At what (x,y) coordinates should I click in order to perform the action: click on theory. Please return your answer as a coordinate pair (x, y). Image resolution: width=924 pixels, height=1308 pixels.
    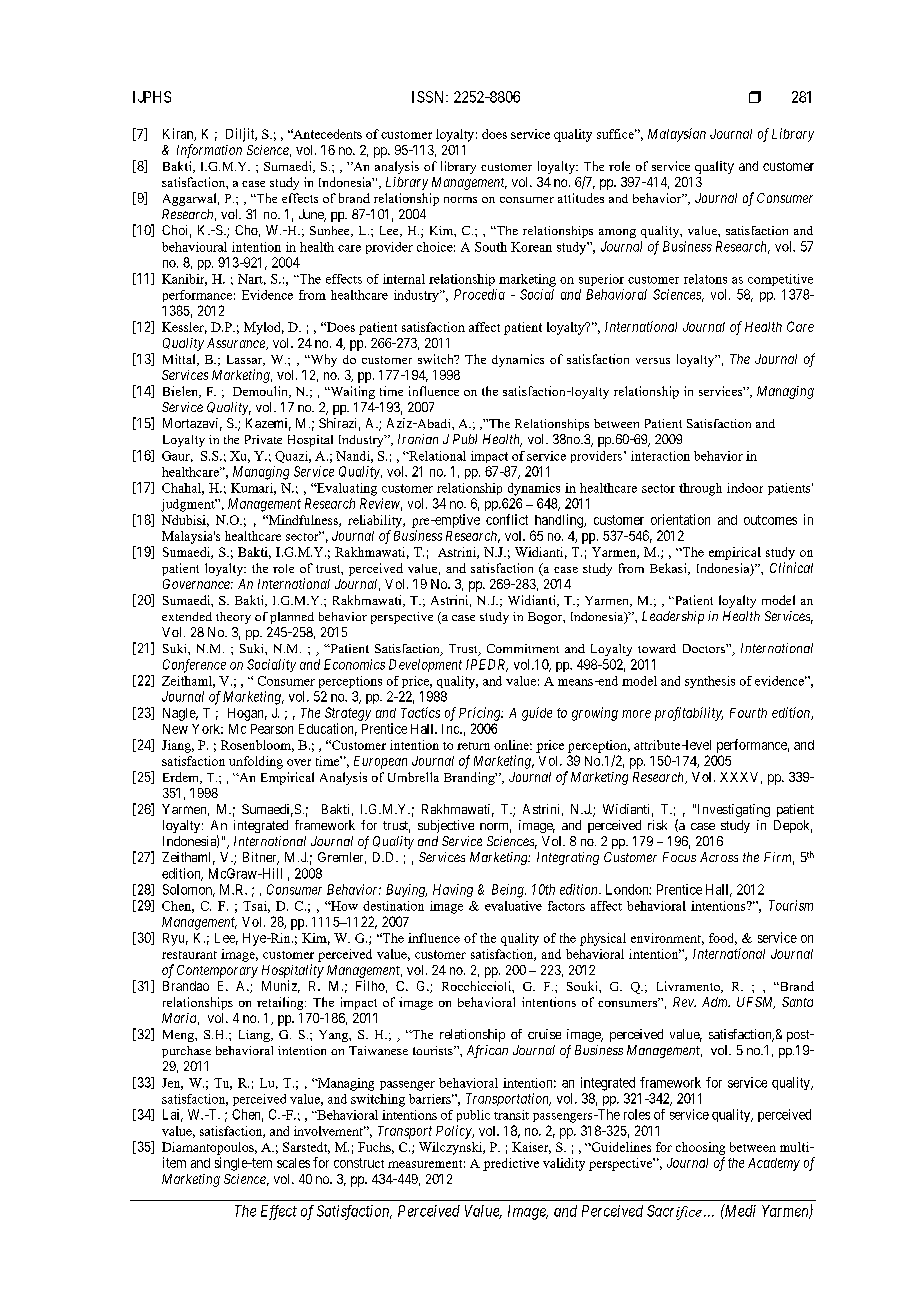
    Looking at the image, I should click on (233, 618).
